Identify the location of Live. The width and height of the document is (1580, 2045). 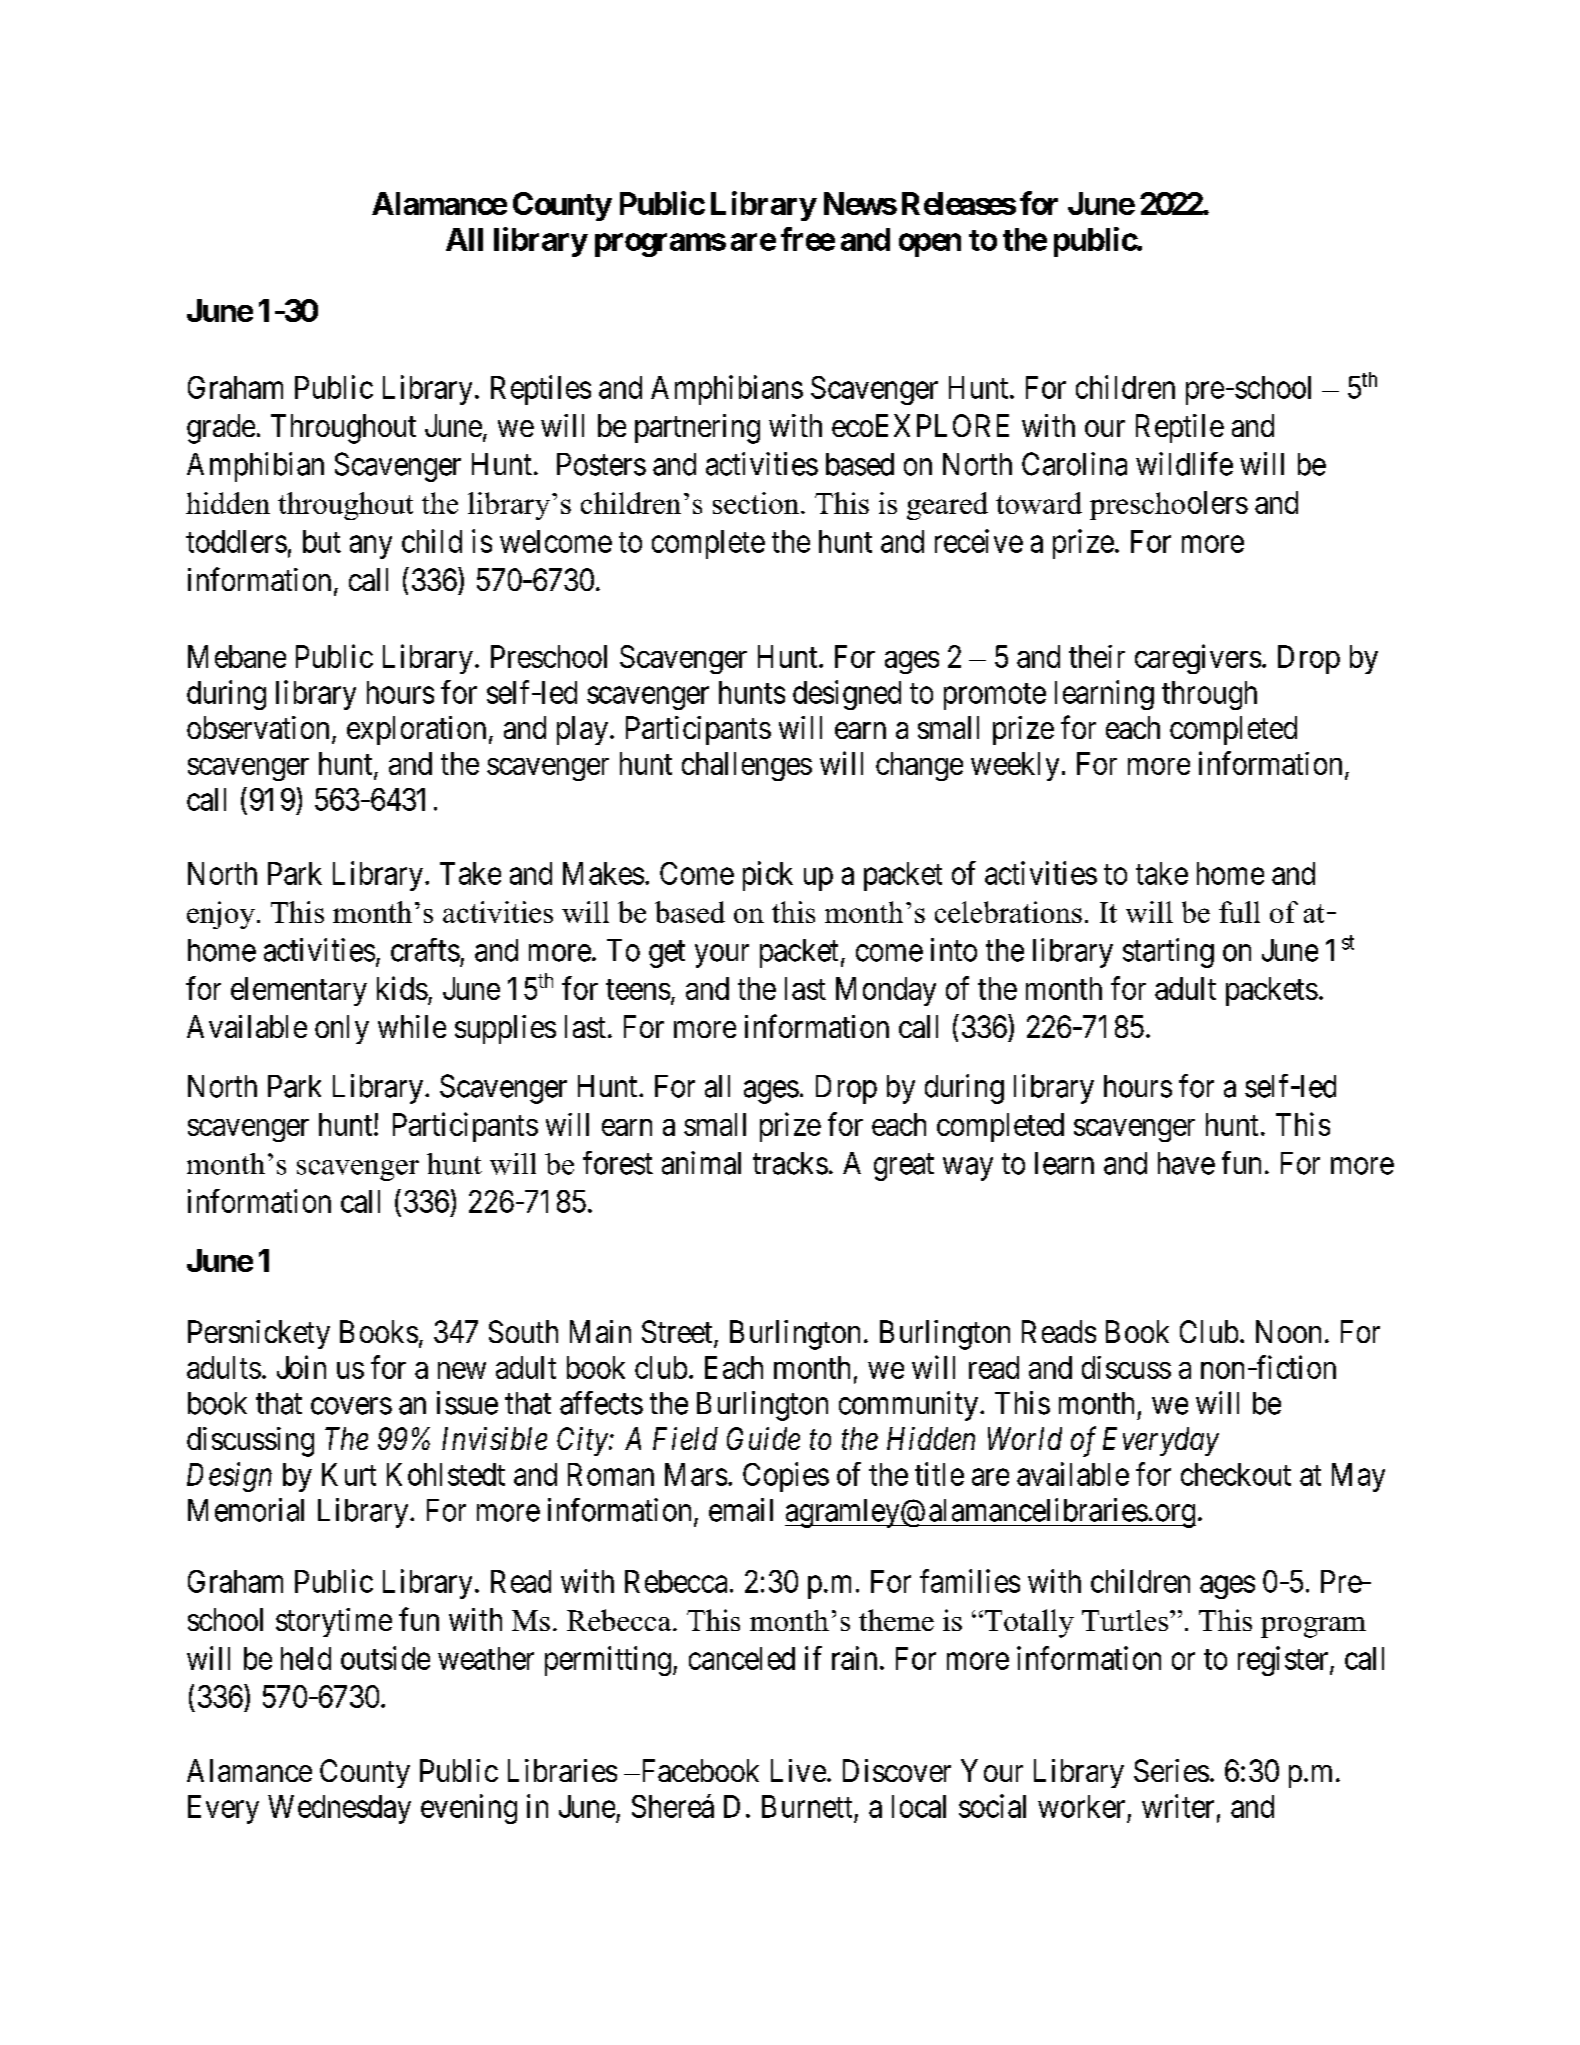
(798, 1770).
